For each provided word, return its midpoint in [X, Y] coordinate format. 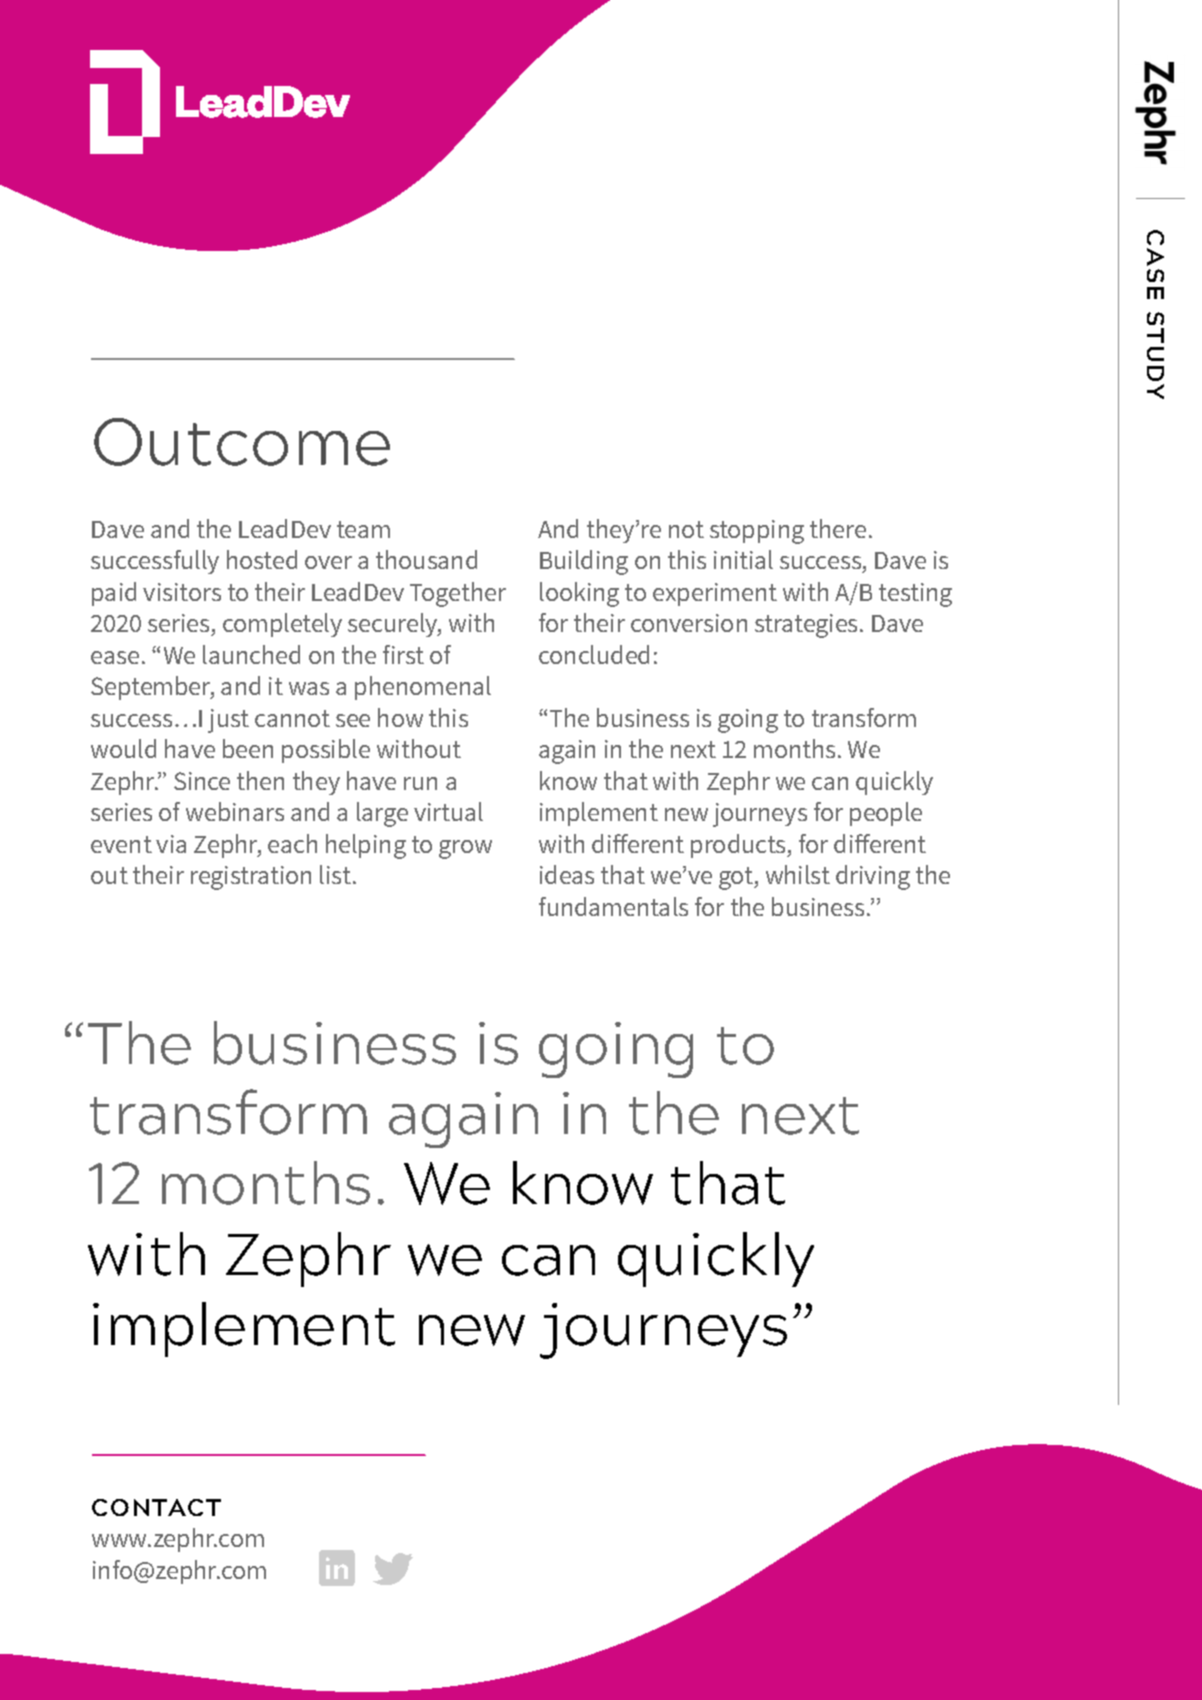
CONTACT [156, 1507]
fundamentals [613, 906]
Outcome [242, 442]
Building [584, 562]
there [838, 528]
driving [873, 877]
